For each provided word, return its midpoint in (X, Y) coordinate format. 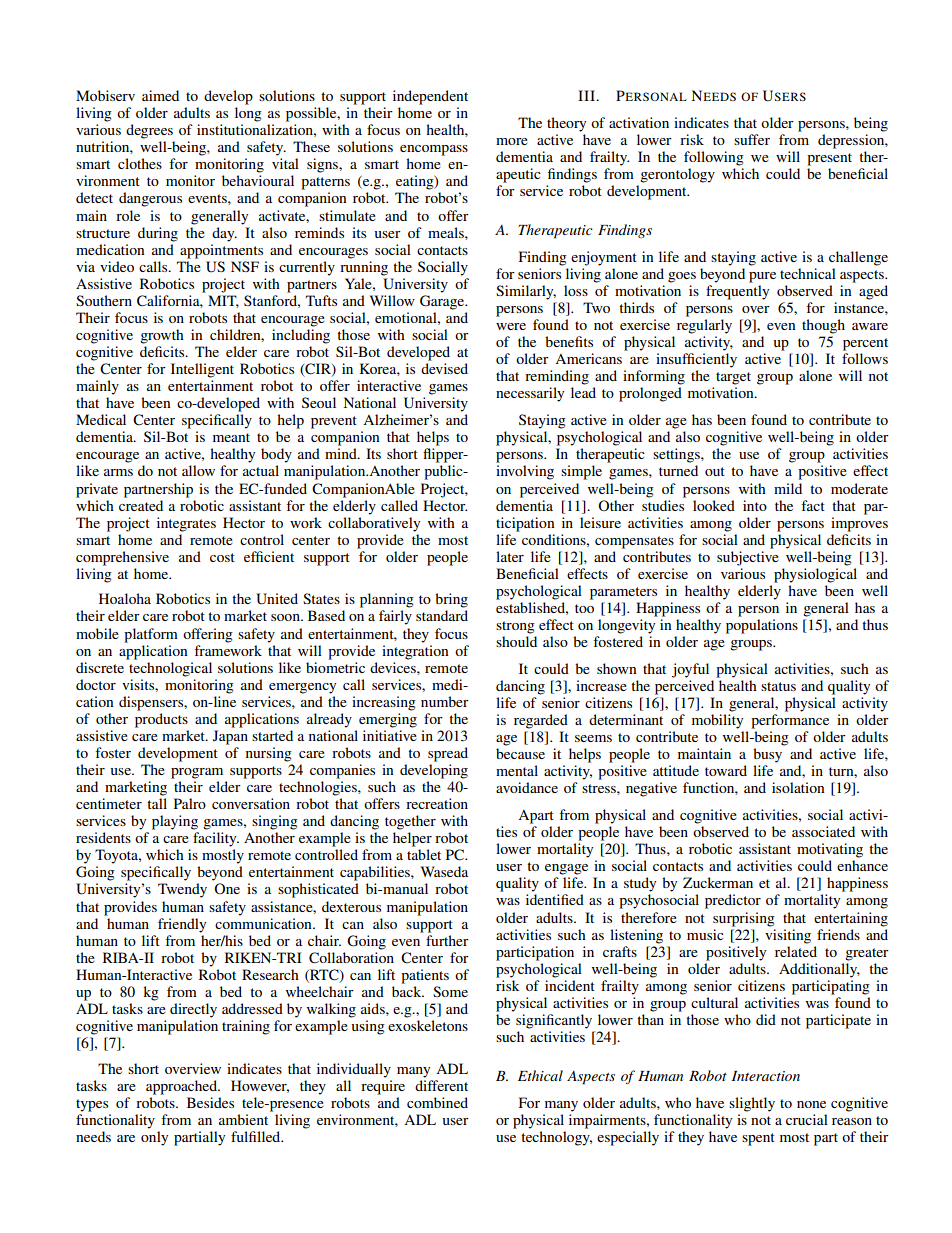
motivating (830, 850)
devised (444, 368)
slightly (752, 1104)
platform (151, 635)
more (512, 141)
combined (437, 1102)
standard (442, 615)
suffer (752, 139)
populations (762, 626)
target (733, 378)
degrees (149, 131)
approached (183, 1087)
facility (216, 839)
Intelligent (202, 370)
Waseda (444, 871)
